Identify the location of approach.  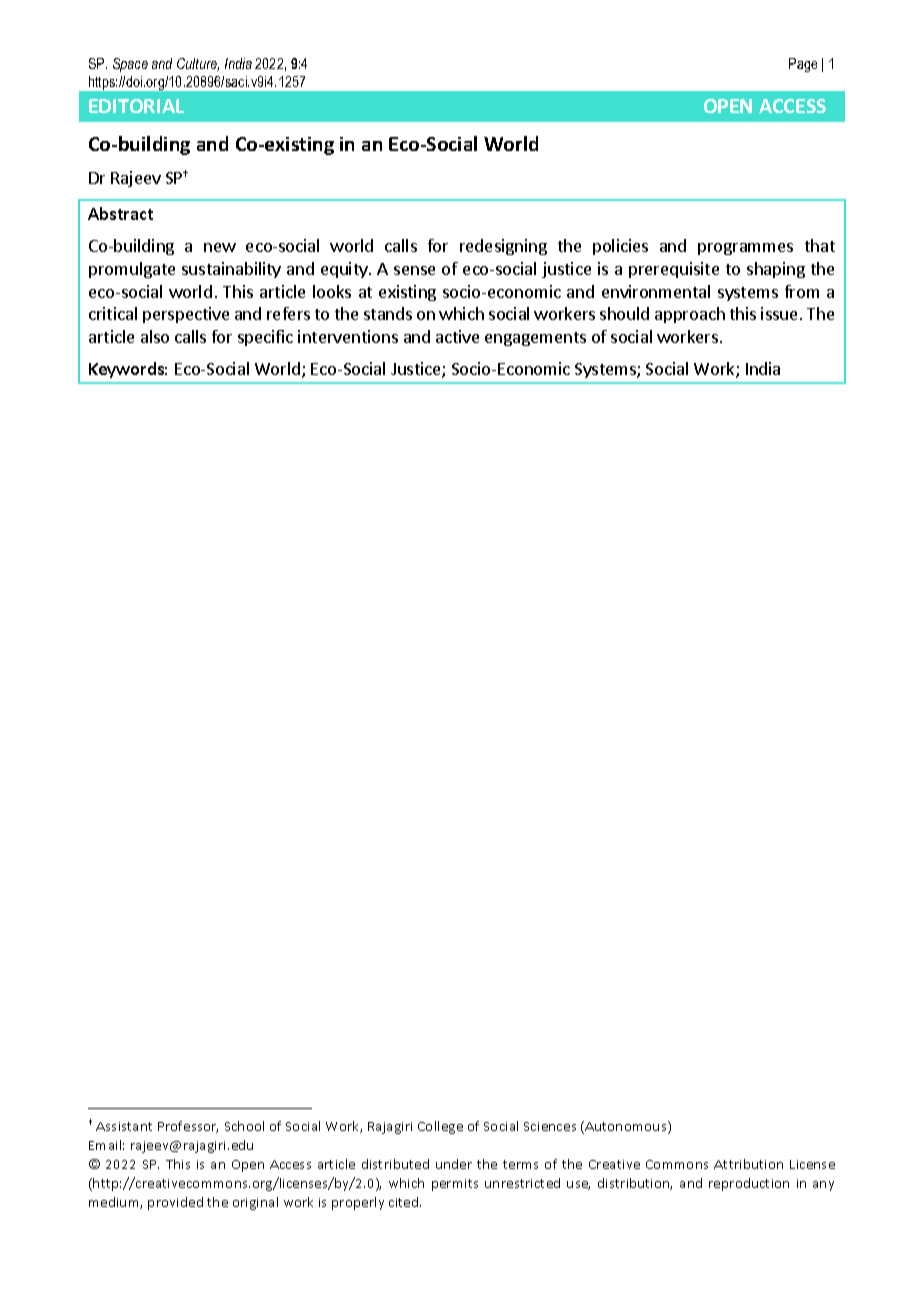
(690, 315).
